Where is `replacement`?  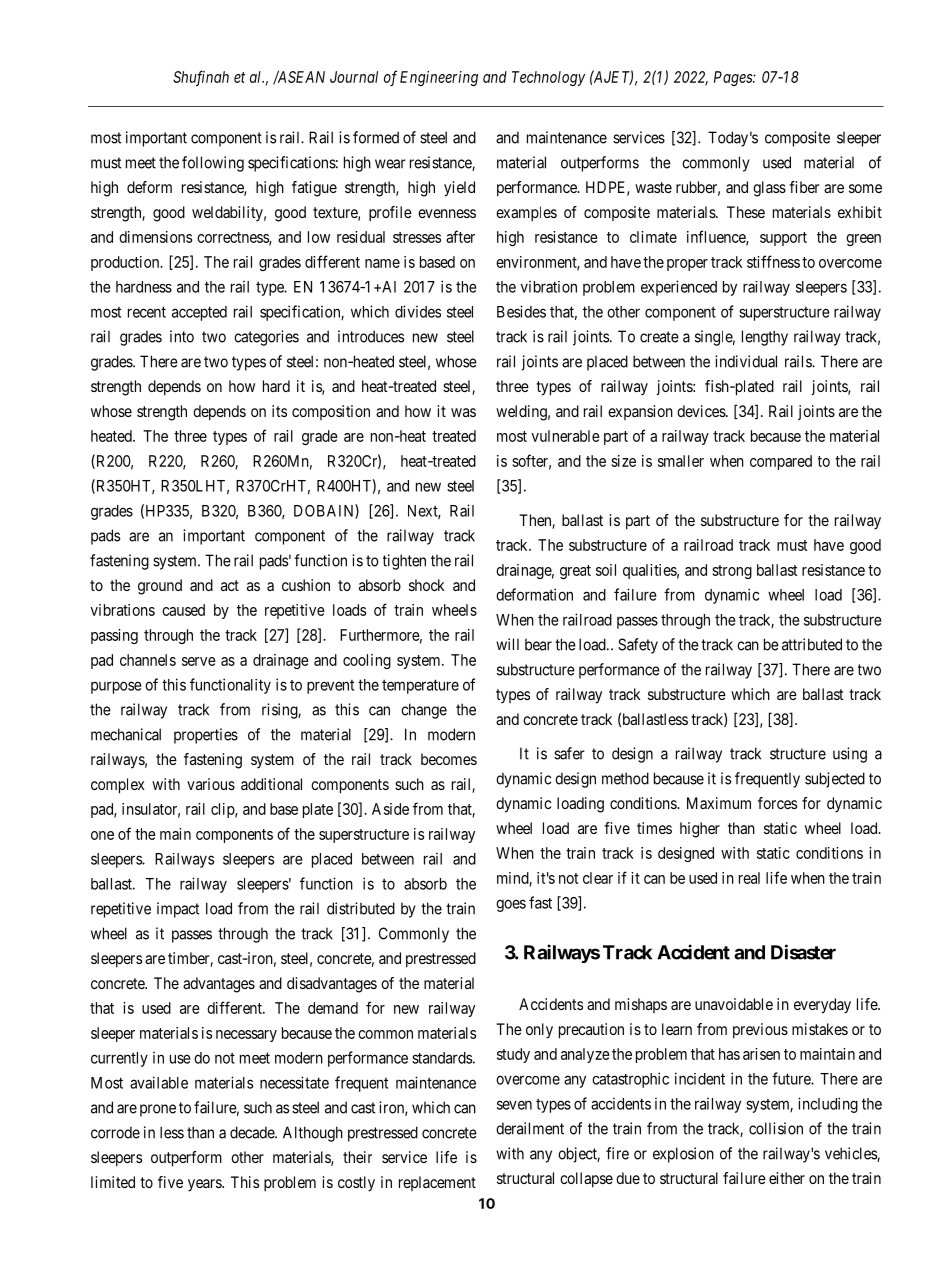 replacement is located at coordinates (437, 1183).
